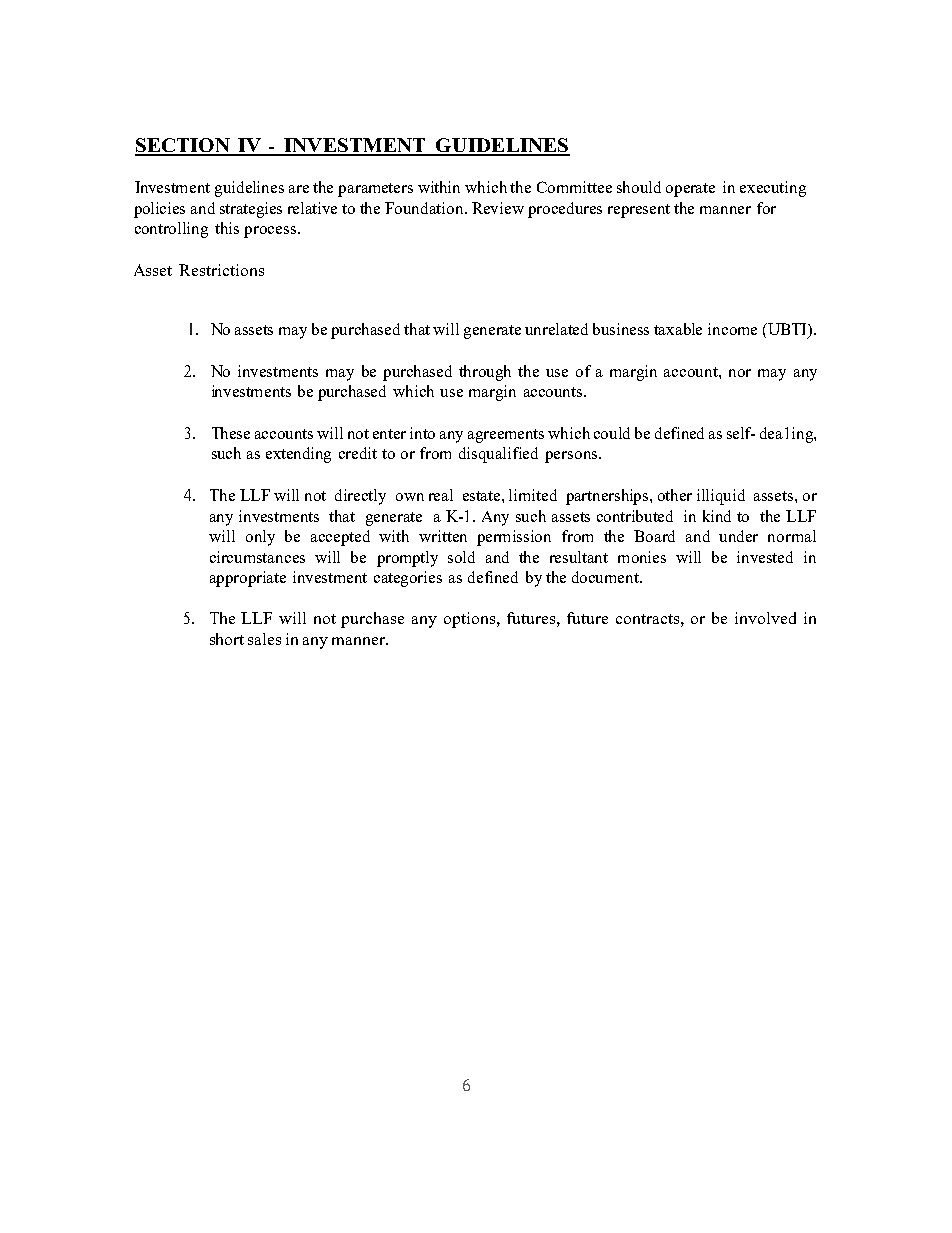 The height and width of the screenshot is (1233, 952). I want to click on agreements, so click(506, 436).
